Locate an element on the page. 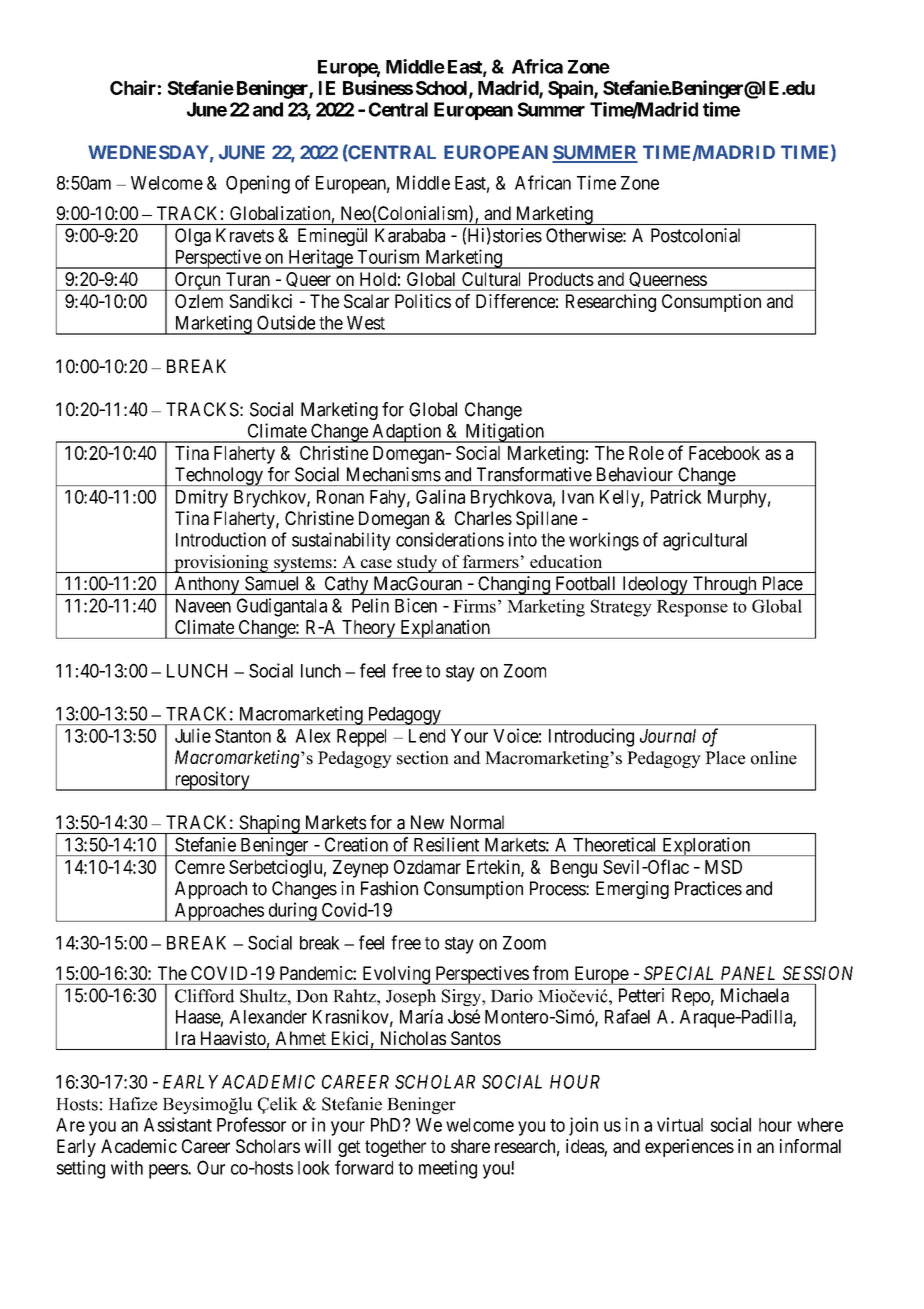  Fashion is located at coordinates (389, 888).
